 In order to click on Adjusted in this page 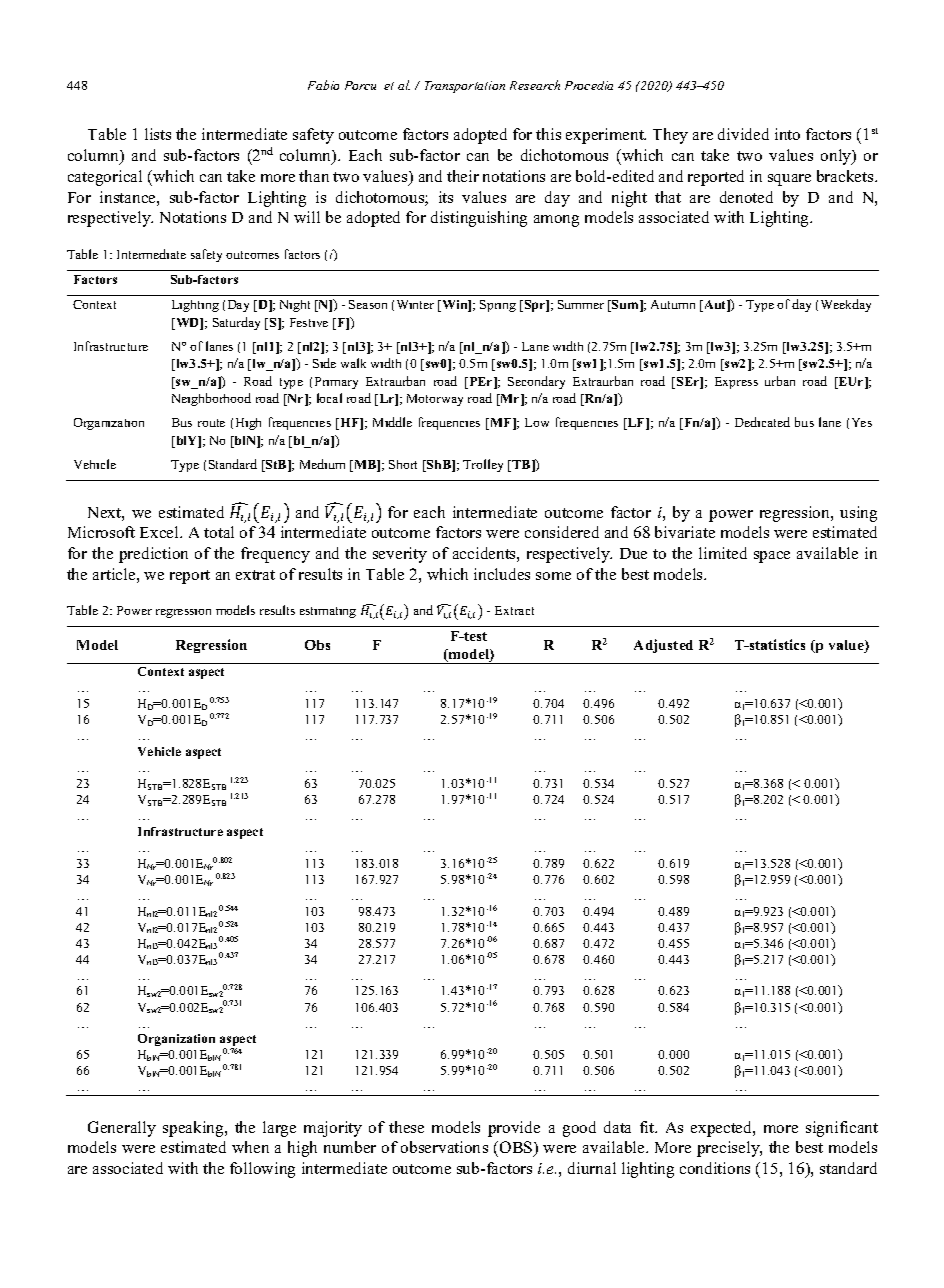, I will do `click(663, 646)`.
